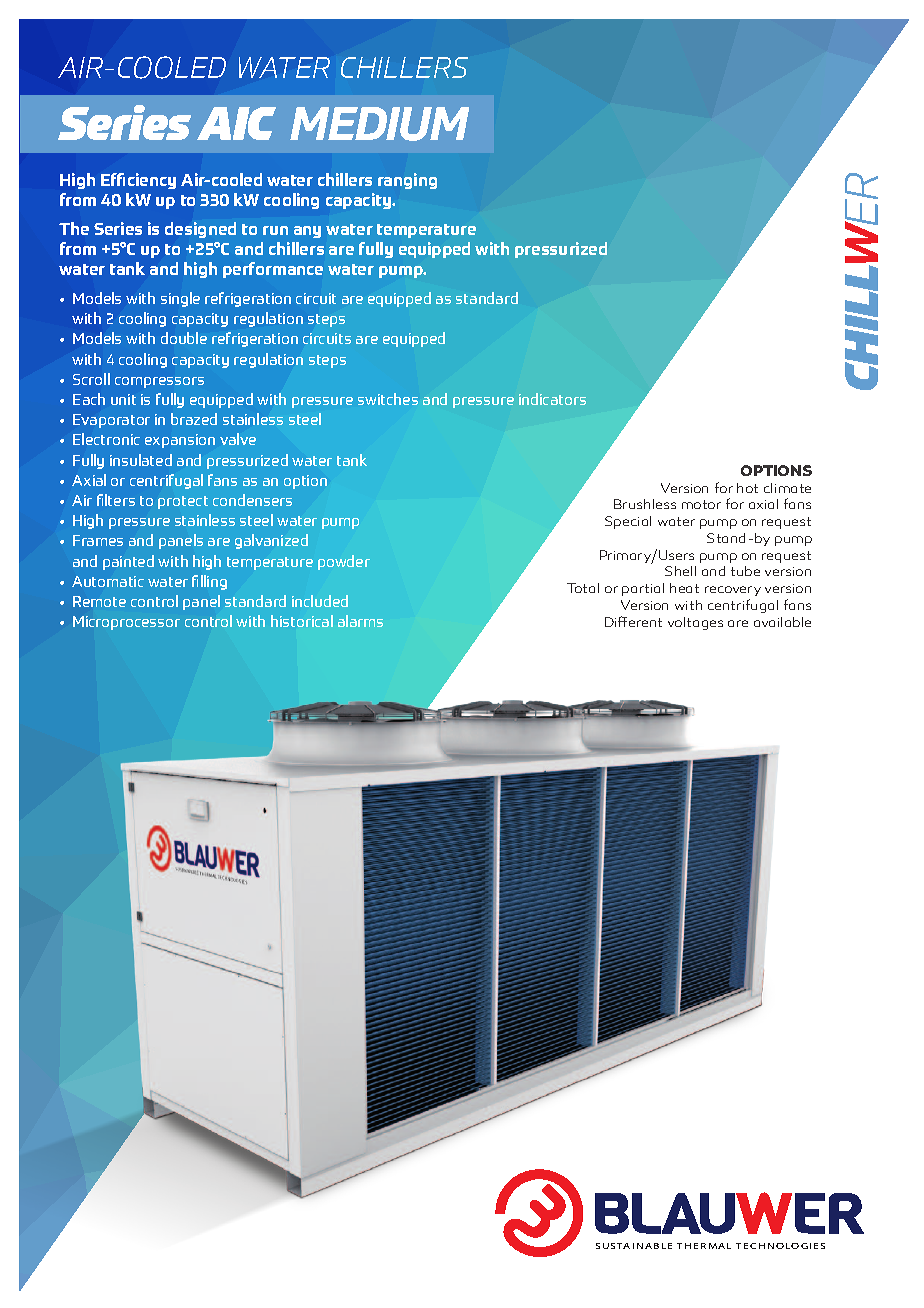 The image size is (924, 1308). I want to click on compressors, so click(159, 382).
